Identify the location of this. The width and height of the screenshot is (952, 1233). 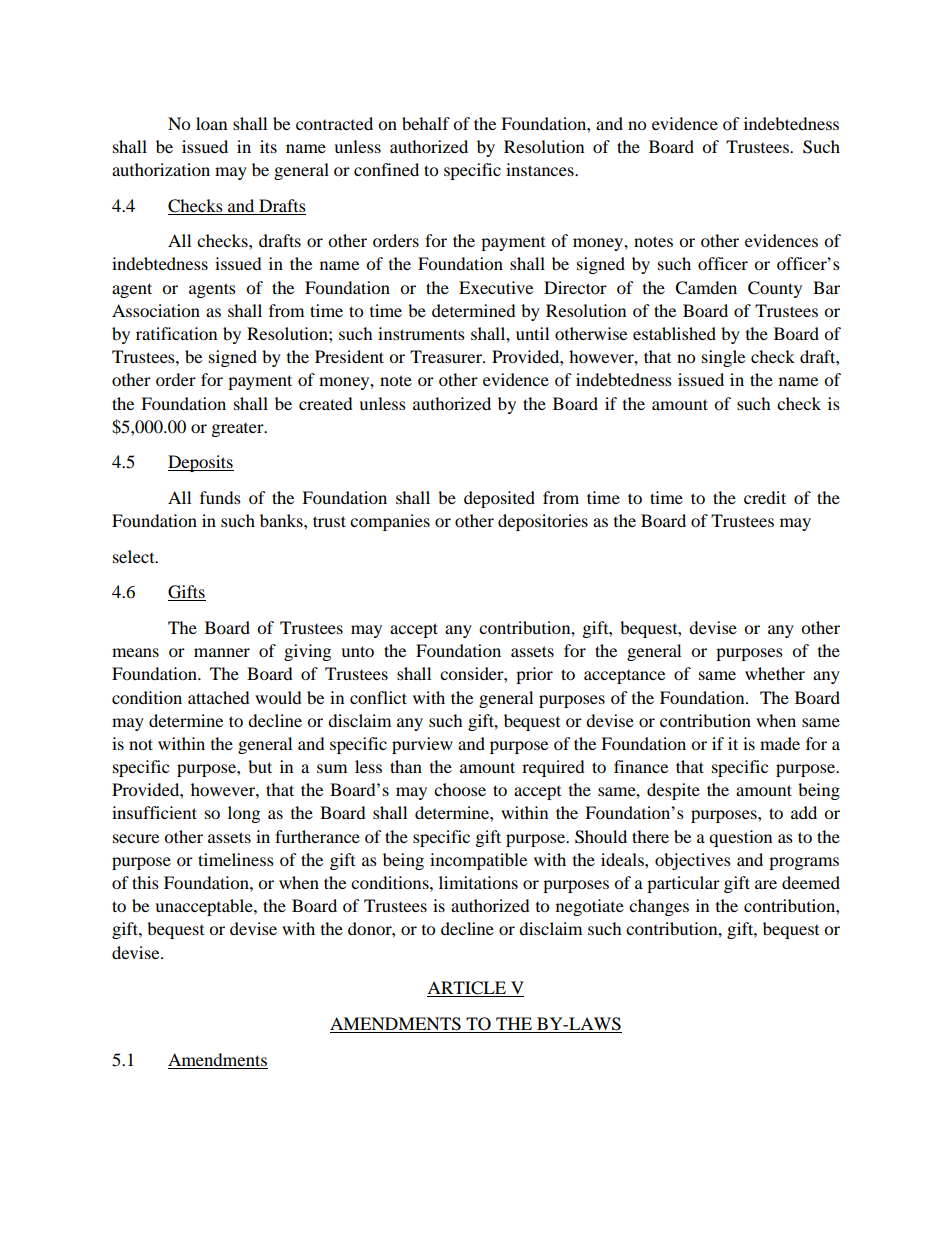
(145, 882).
